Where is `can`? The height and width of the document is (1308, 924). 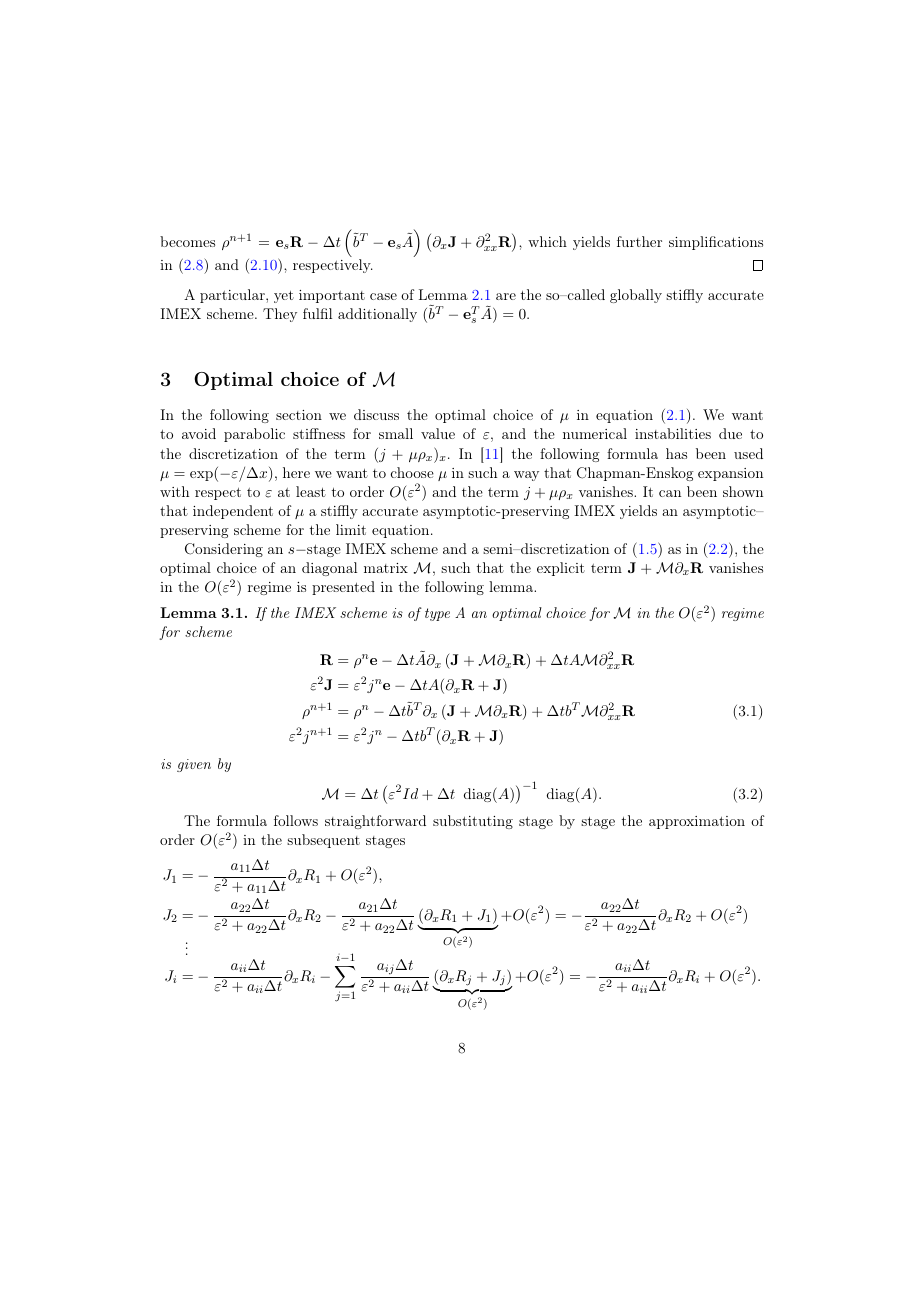
can is located at coordinates (670, 493).
